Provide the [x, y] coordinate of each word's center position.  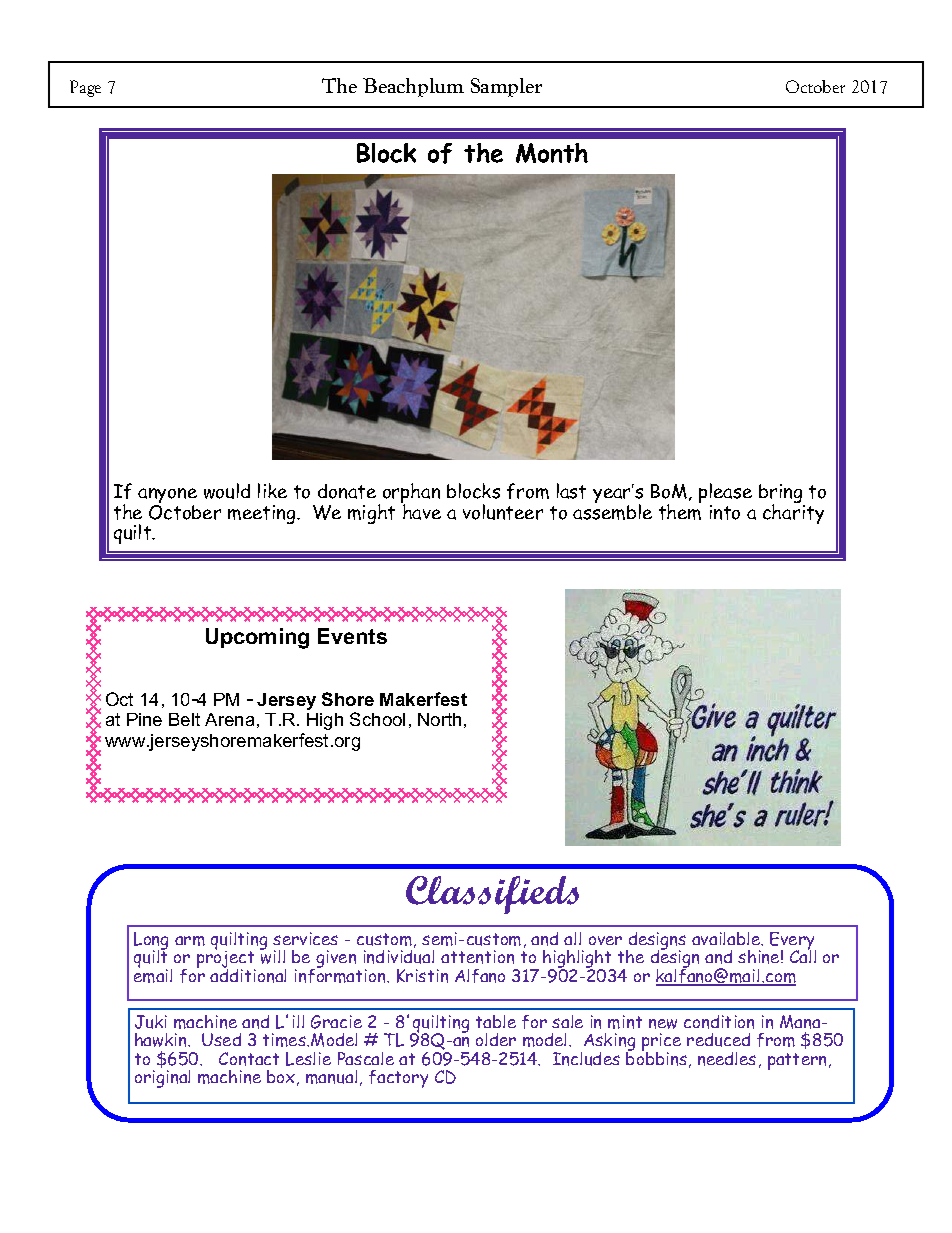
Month [552, 153]
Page [85, 88]
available [727, 939]
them [680, 511]
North [439, 719]
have [421, 511]
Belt [184, 719]
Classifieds [492, 895]
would [227, 491]
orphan [411, 495]
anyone [167, 497]
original [162, 1077]
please [725, 495]
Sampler [506, 87]
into [725, 512]
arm [190, 941]
